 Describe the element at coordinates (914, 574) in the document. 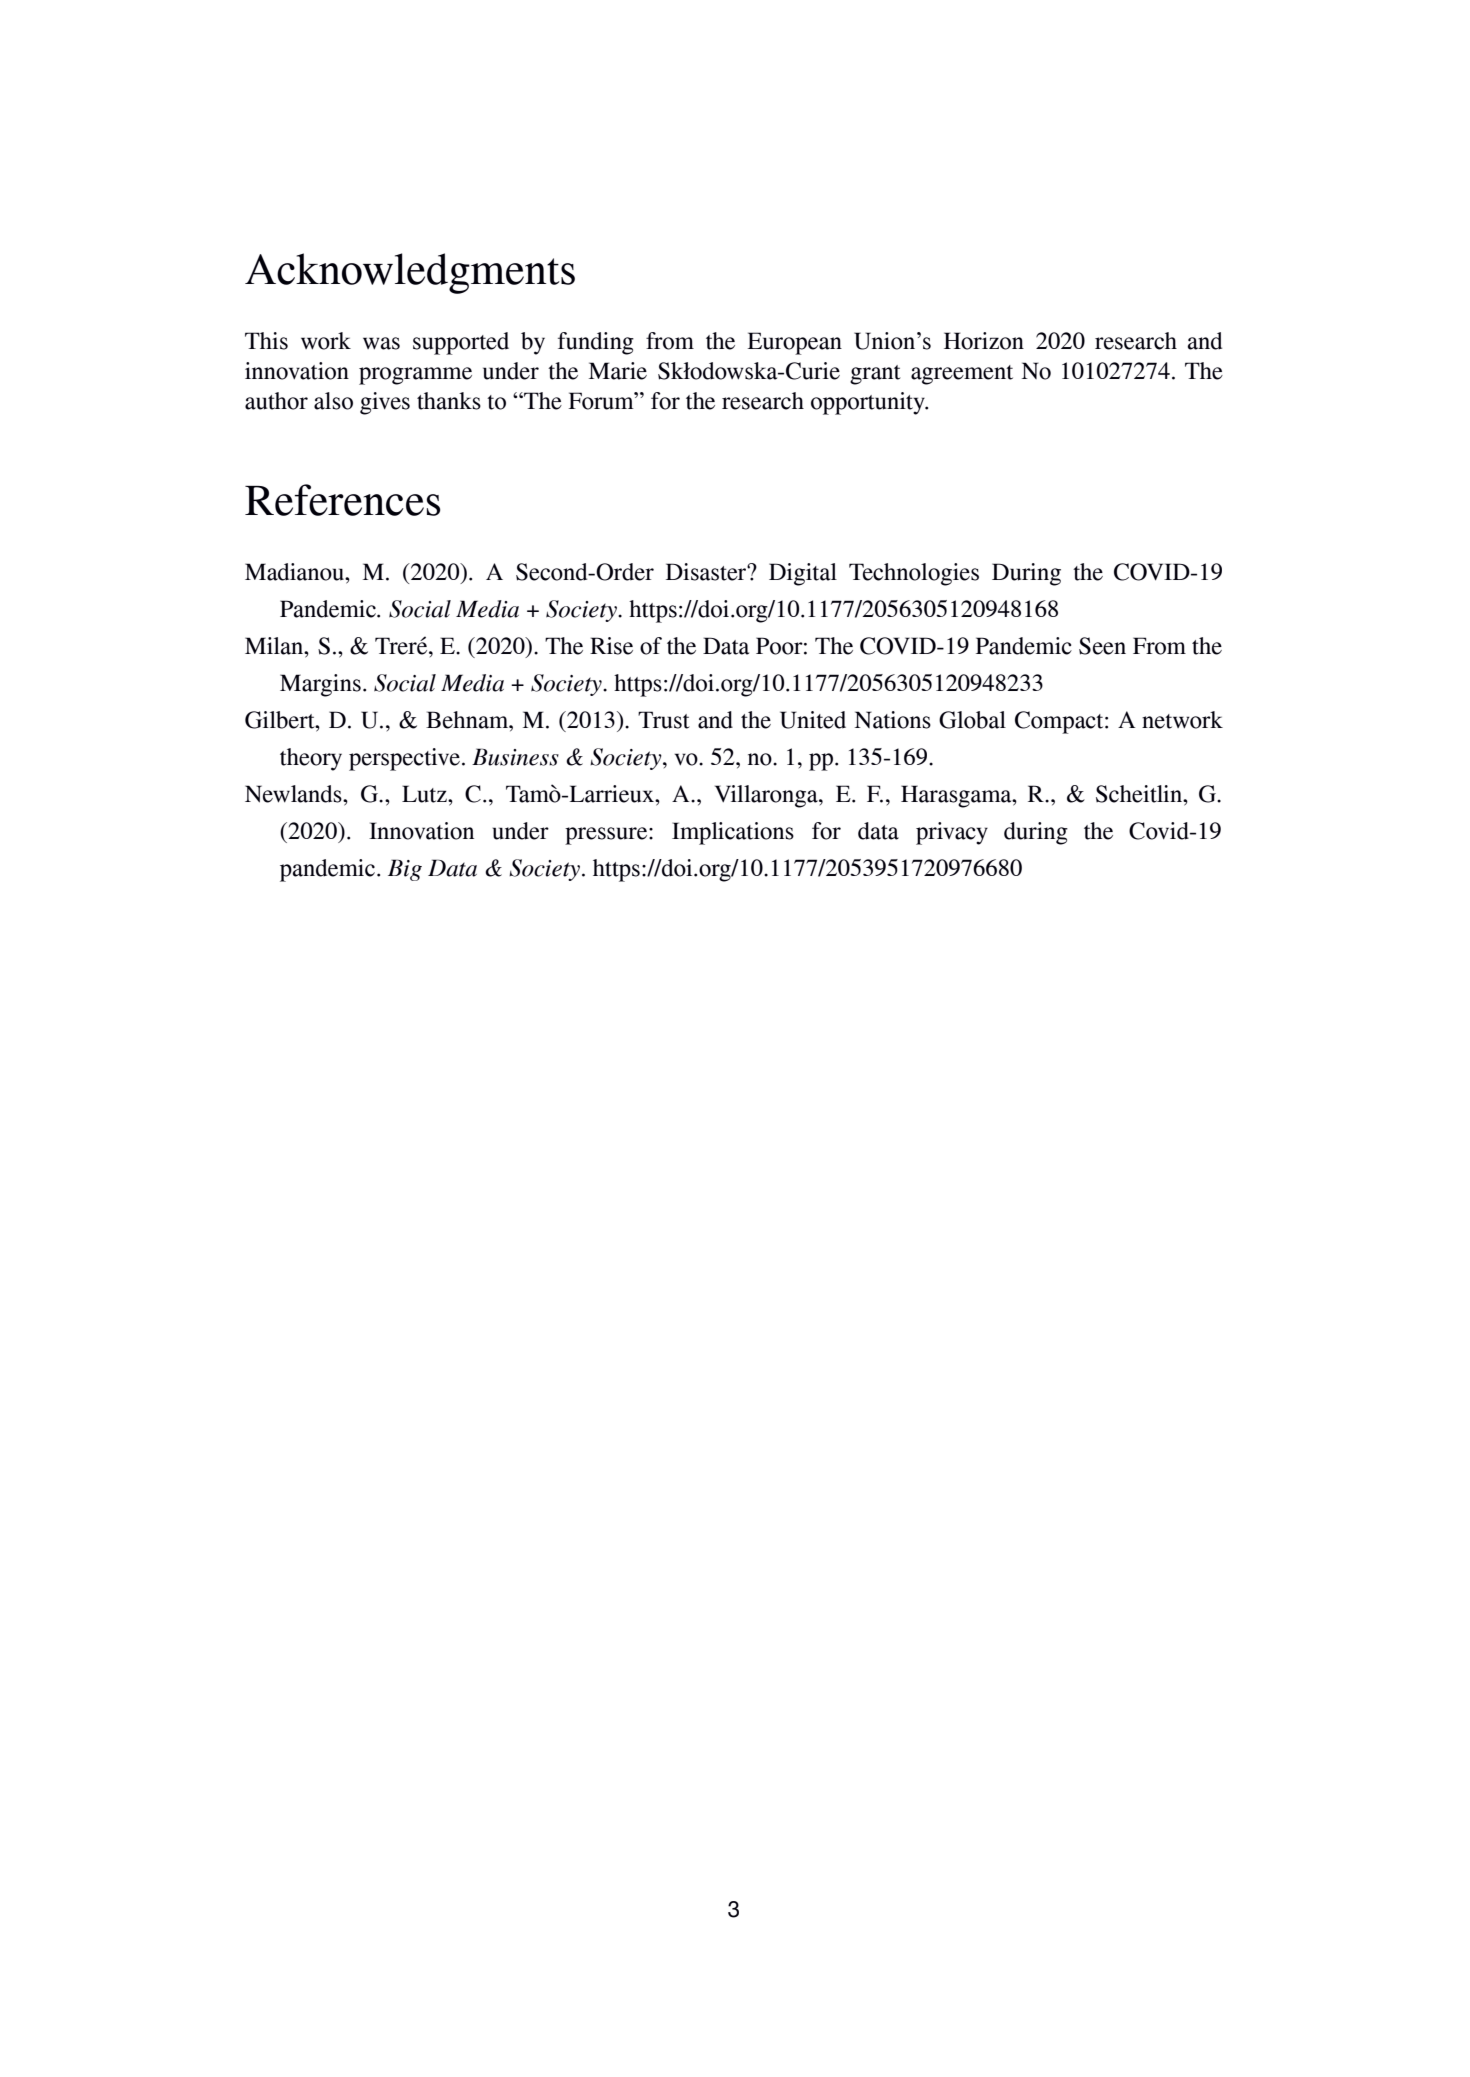

I see `Technologies` at that location.
